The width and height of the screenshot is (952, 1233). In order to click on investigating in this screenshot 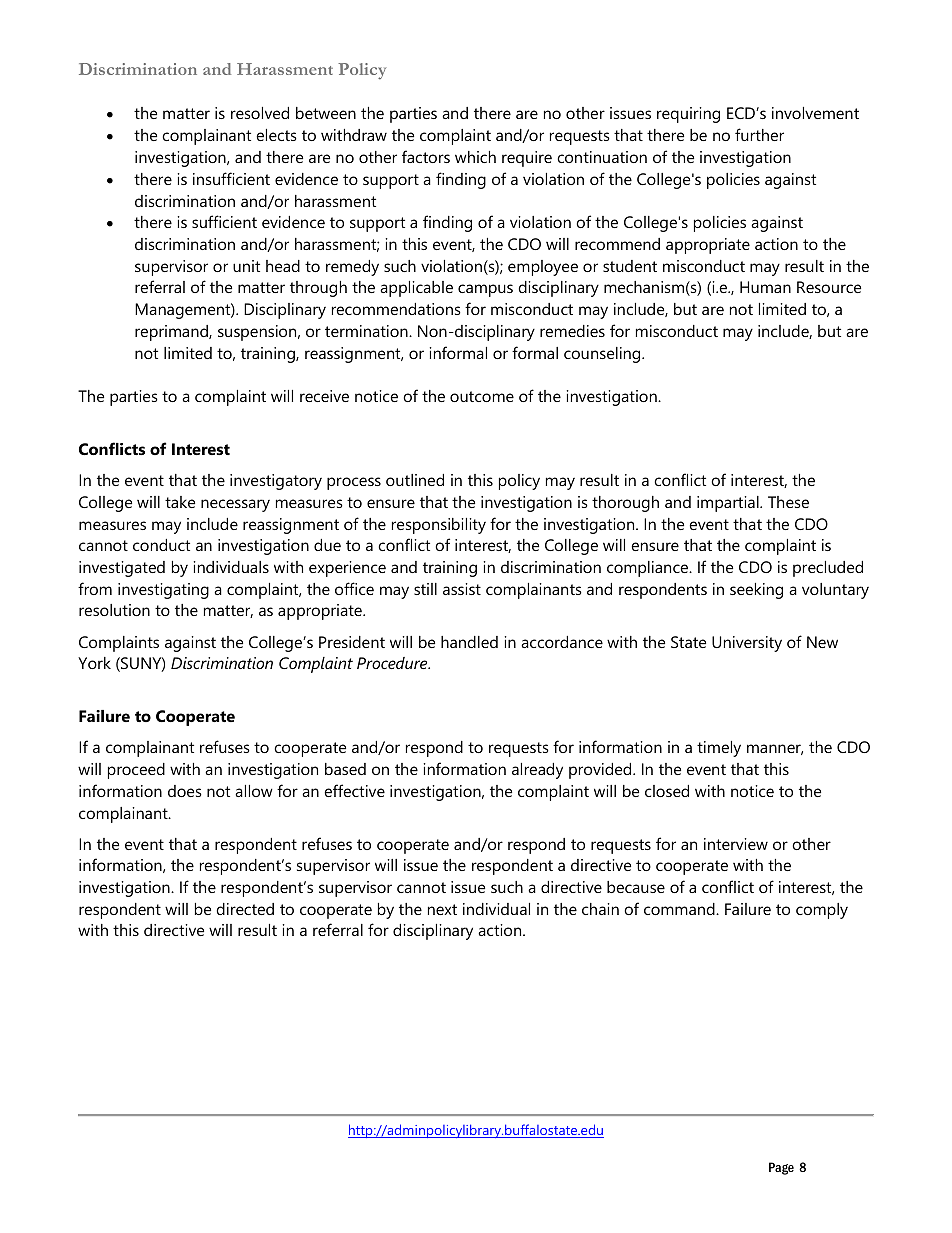, I will do `click(163, 591)`.
